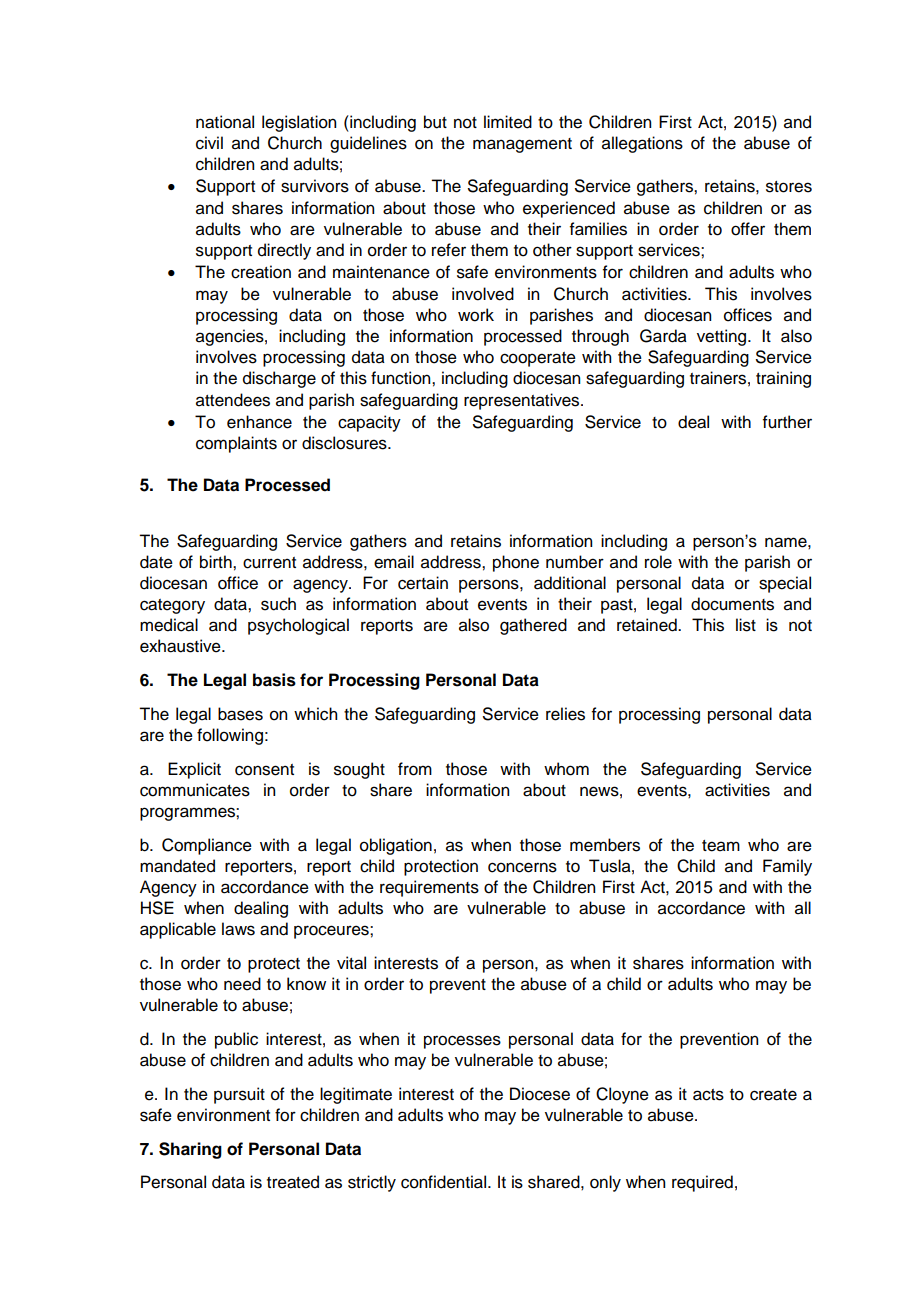  Describe the element at coordinates (209, 143) in the page. I see `civil` at that location.
